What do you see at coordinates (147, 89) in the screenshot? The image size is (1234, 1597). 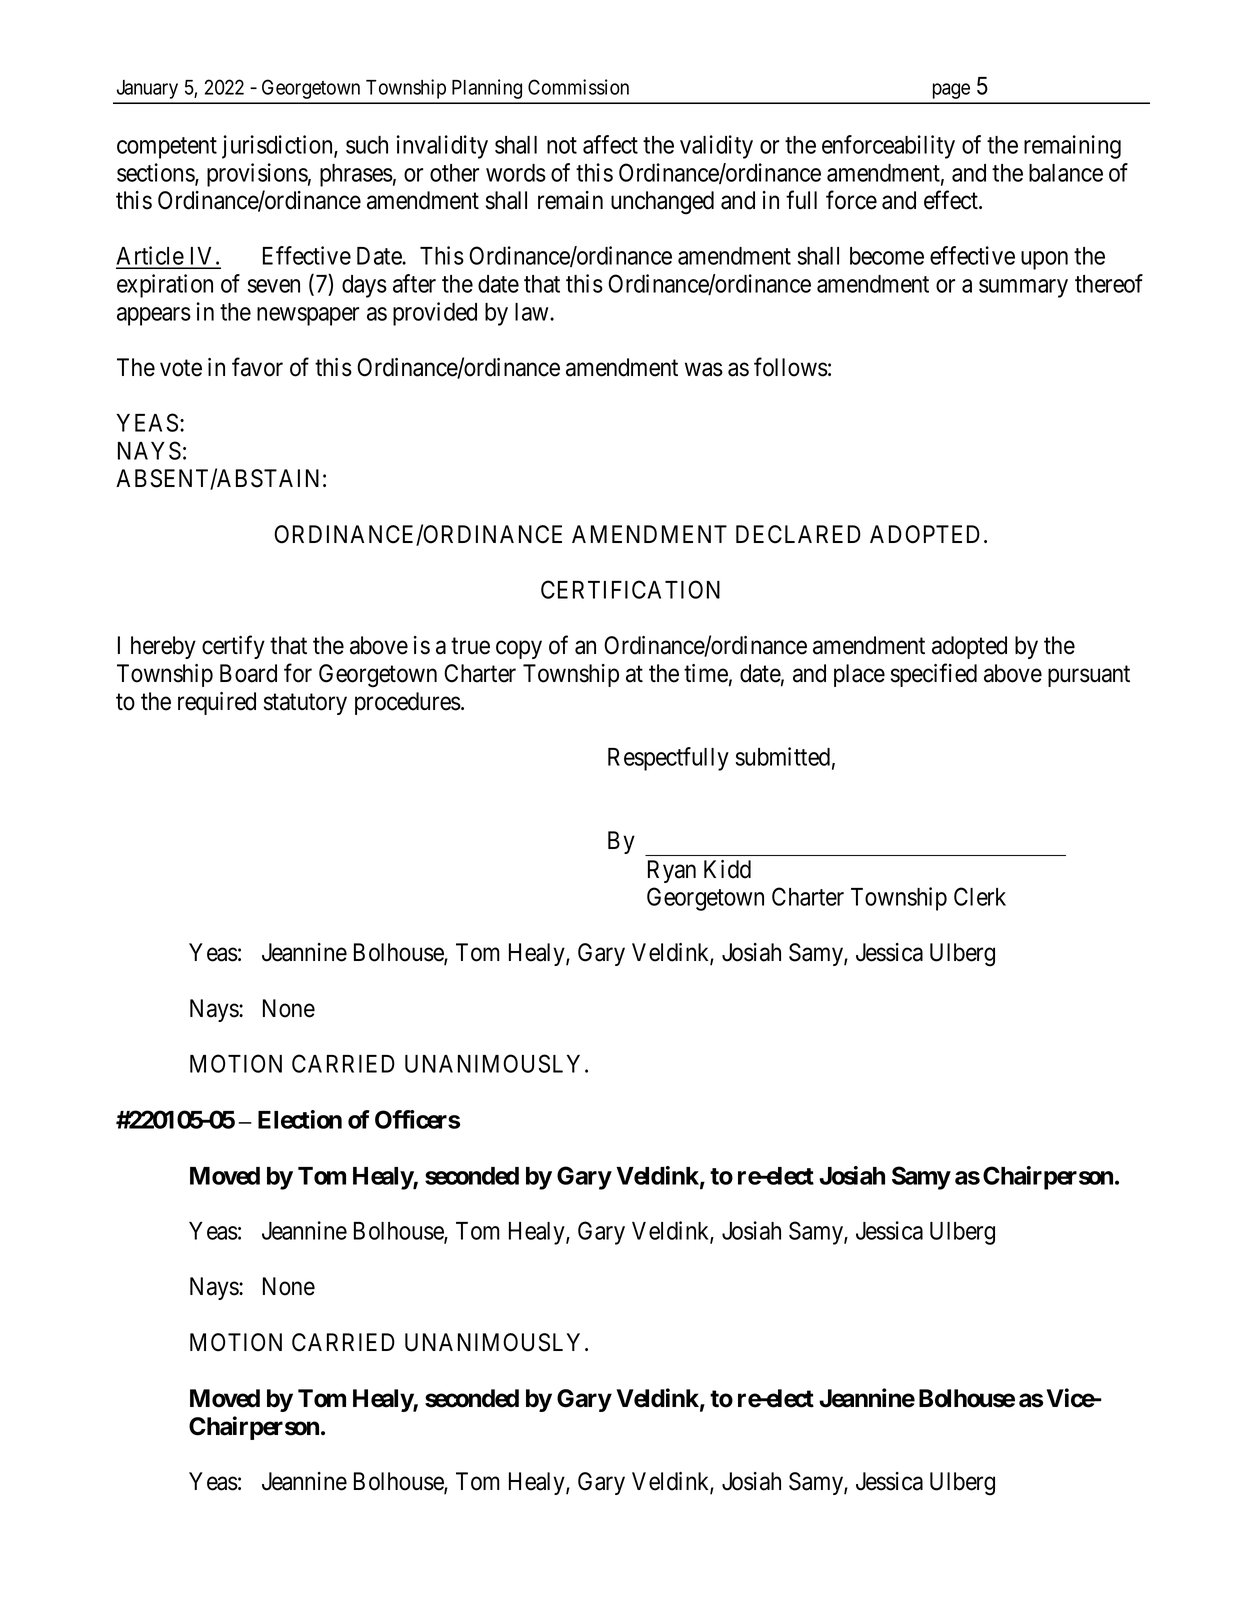 I see `January` at bounding box center [147, 89].
